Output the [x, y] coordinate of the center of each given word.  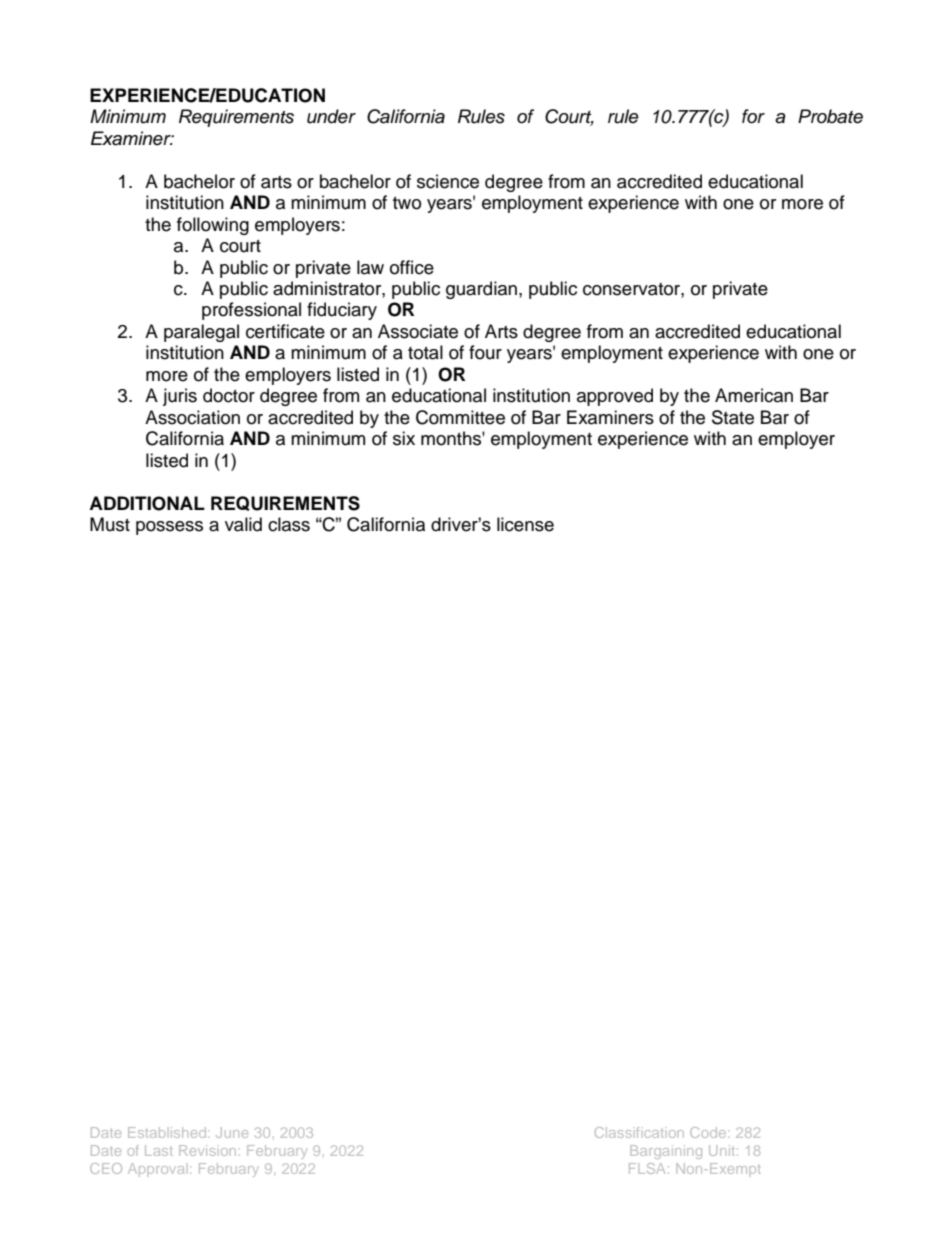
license [525, 524]
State [733, 417]
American [754, 395]
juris [180, 397]
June [232, 1132]
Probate [830, 116]
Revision [207, 1150]
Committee [460, 417]
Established [168, 1132]
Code [709, 1132]
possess [169, 528]
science [448, 181]
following [213, 226]
